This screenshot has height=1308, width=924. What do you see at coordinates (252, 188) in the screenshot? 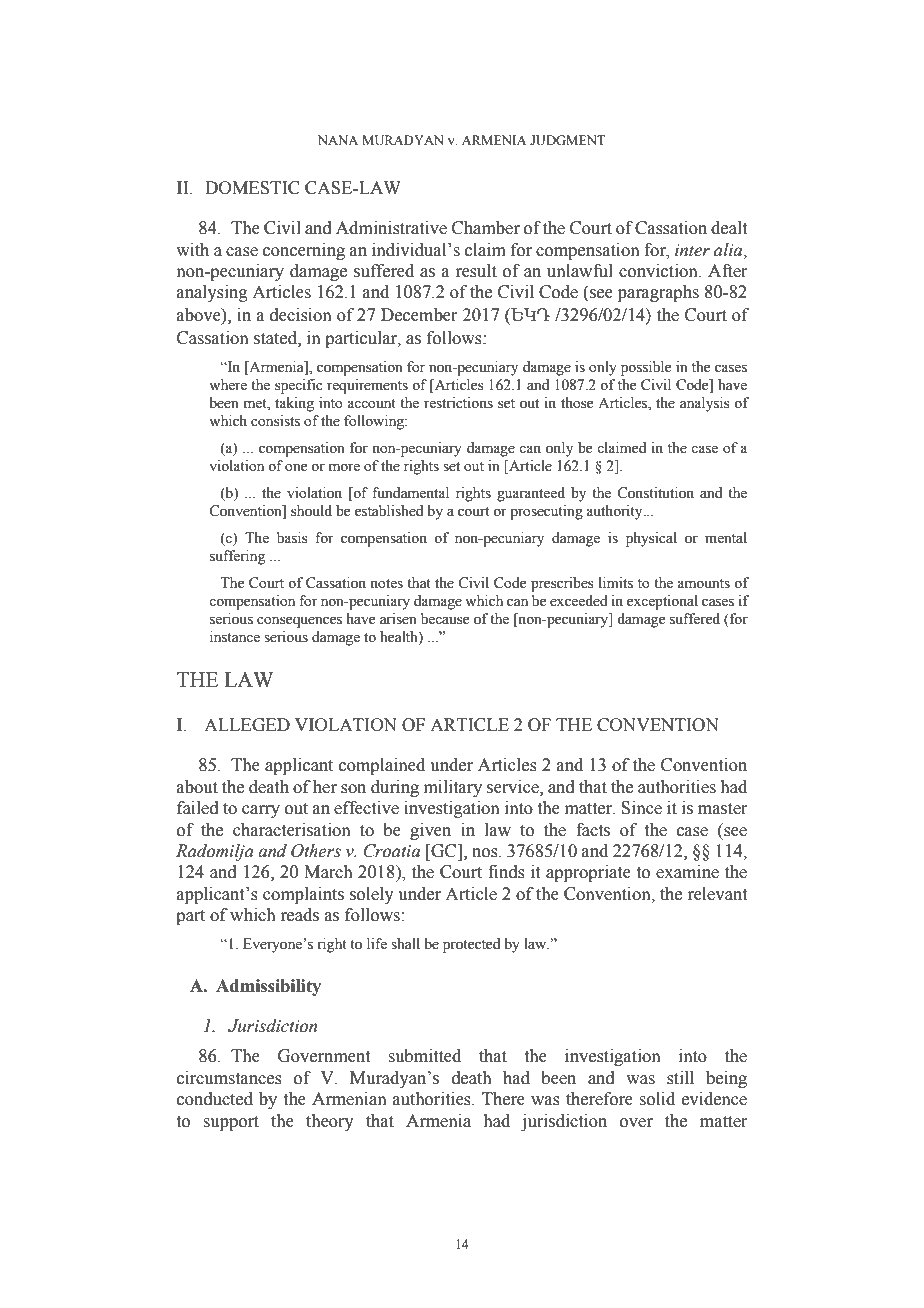
I see `DOMESTIC` at bounding box center [252, 188].
